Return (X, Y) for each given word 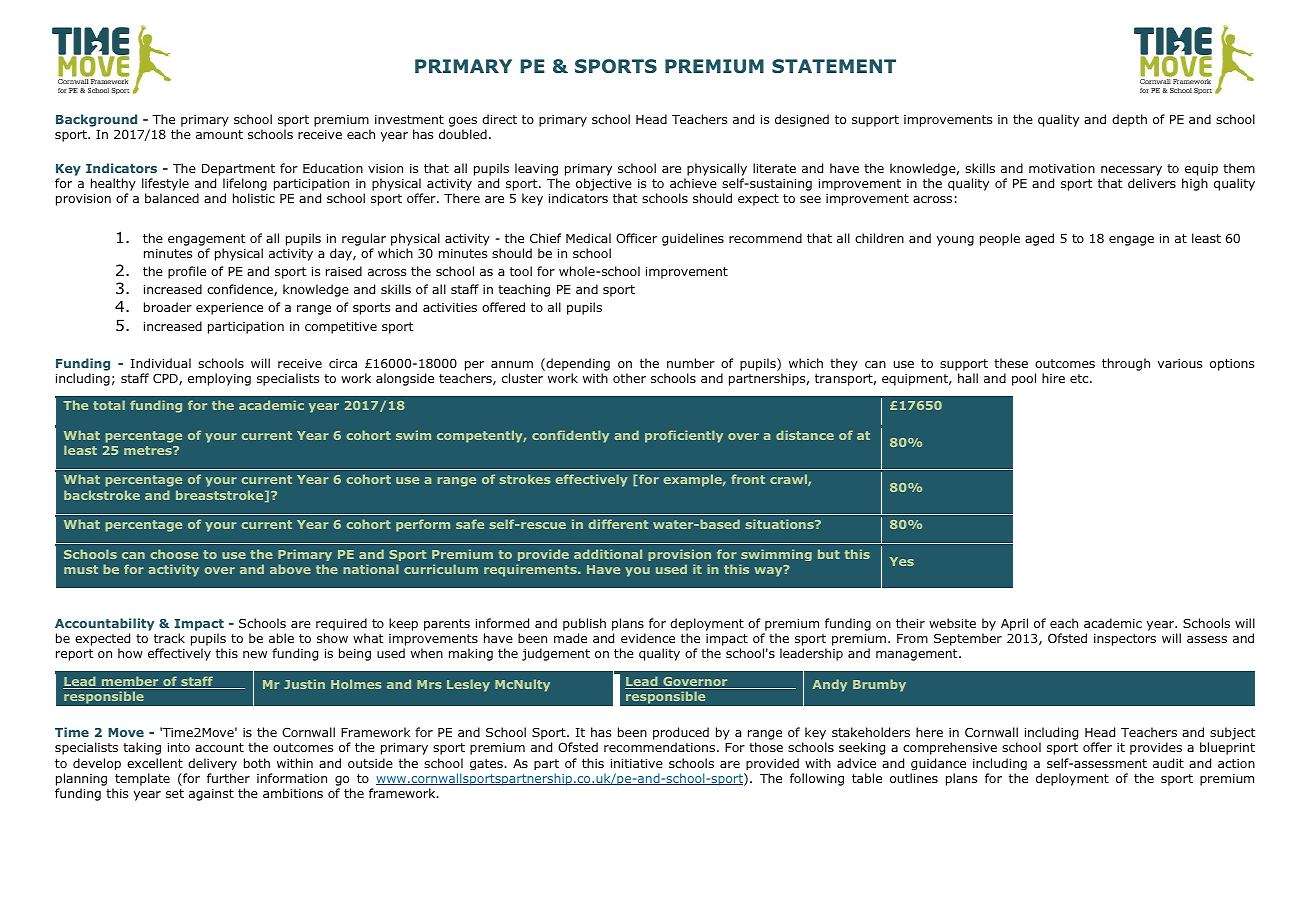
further (228, 778)
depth (1129, 120)
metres (149, 450)
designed (802, 120)
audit (1168, 763)
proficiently (684, 436)
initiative (637, 763)
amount (219, 134)
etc (1080, 378)
